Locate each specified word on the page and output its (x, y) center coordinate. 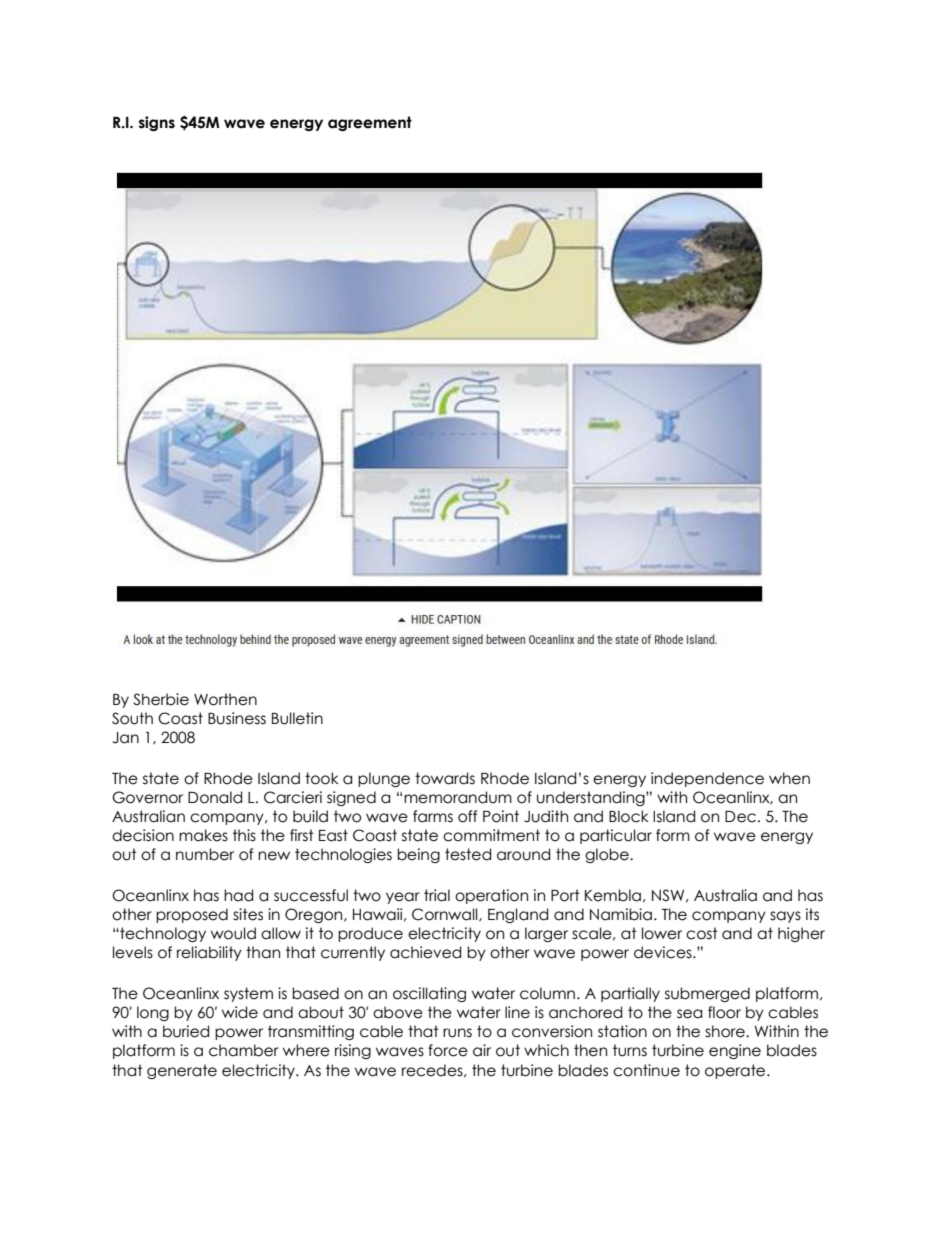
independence (707, 779)
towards (445, 778)
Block (629, 816)
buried (186, 1031)
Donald (215, 797)
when (789, 778)
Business (237, 718)
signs (157, 123)
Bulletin (297, 718)
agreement (370, 123)
